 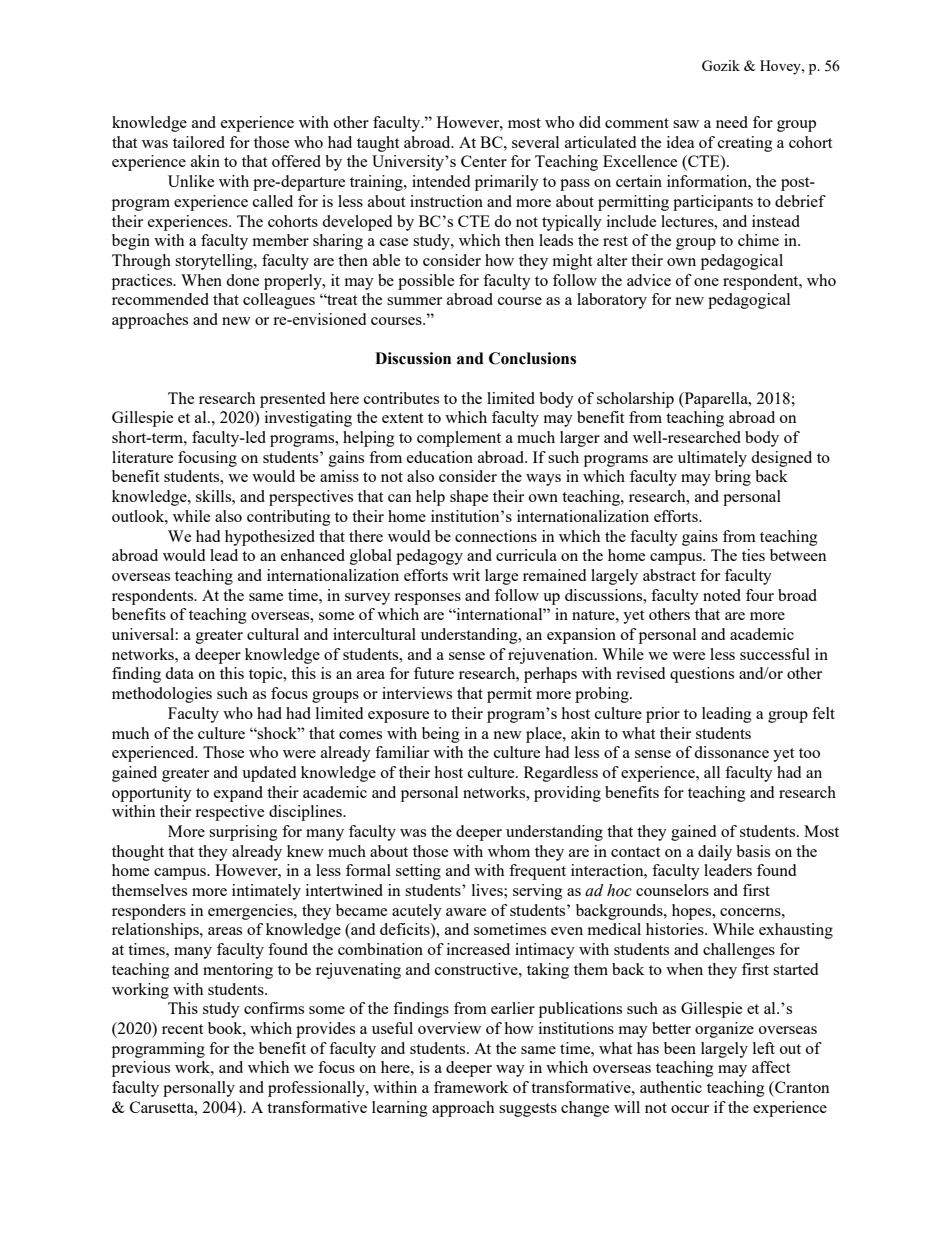 I want to click on responses, so click(x=427, y=599).
